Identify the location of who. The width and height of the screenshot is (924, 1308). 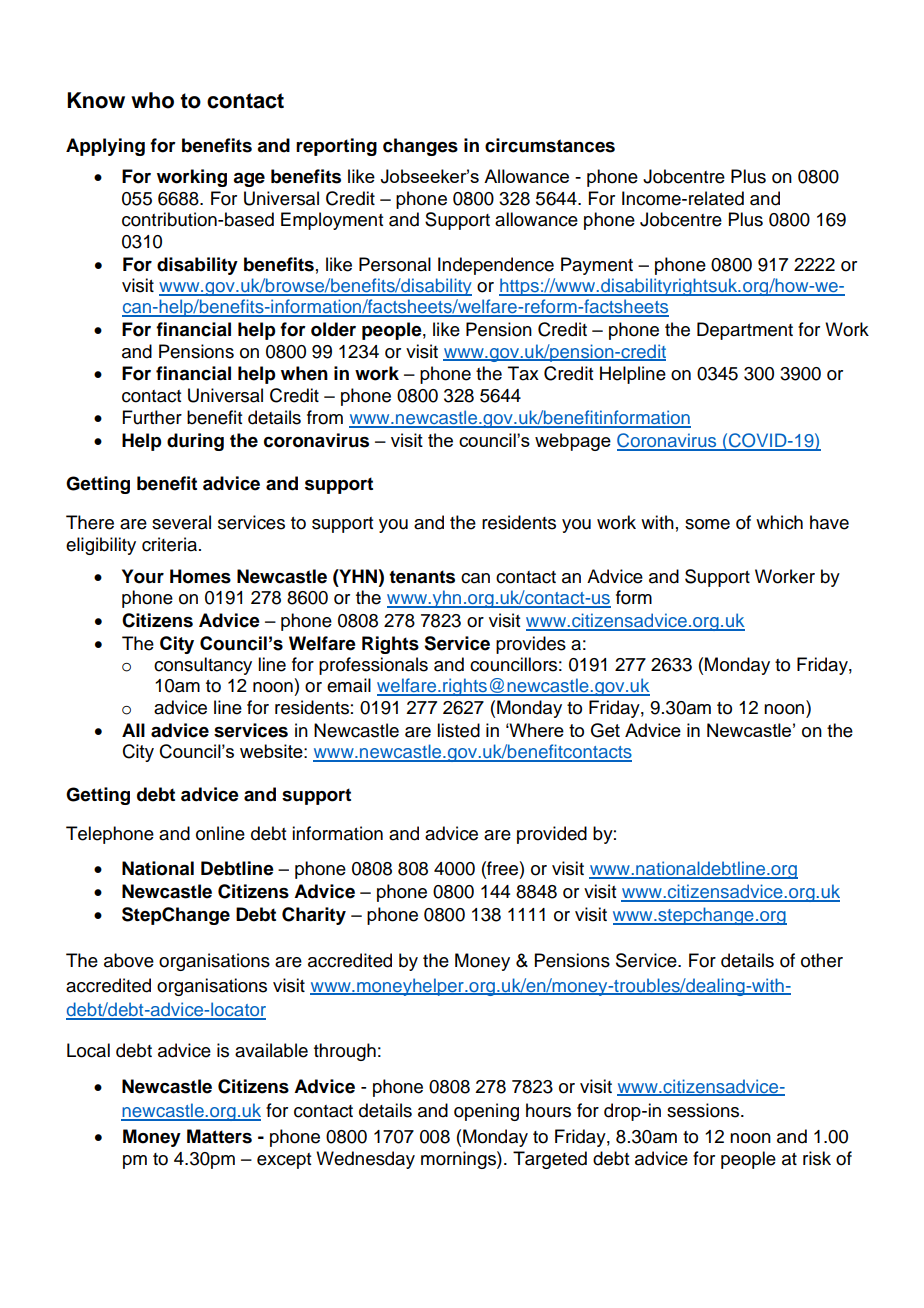
(152, 100).
